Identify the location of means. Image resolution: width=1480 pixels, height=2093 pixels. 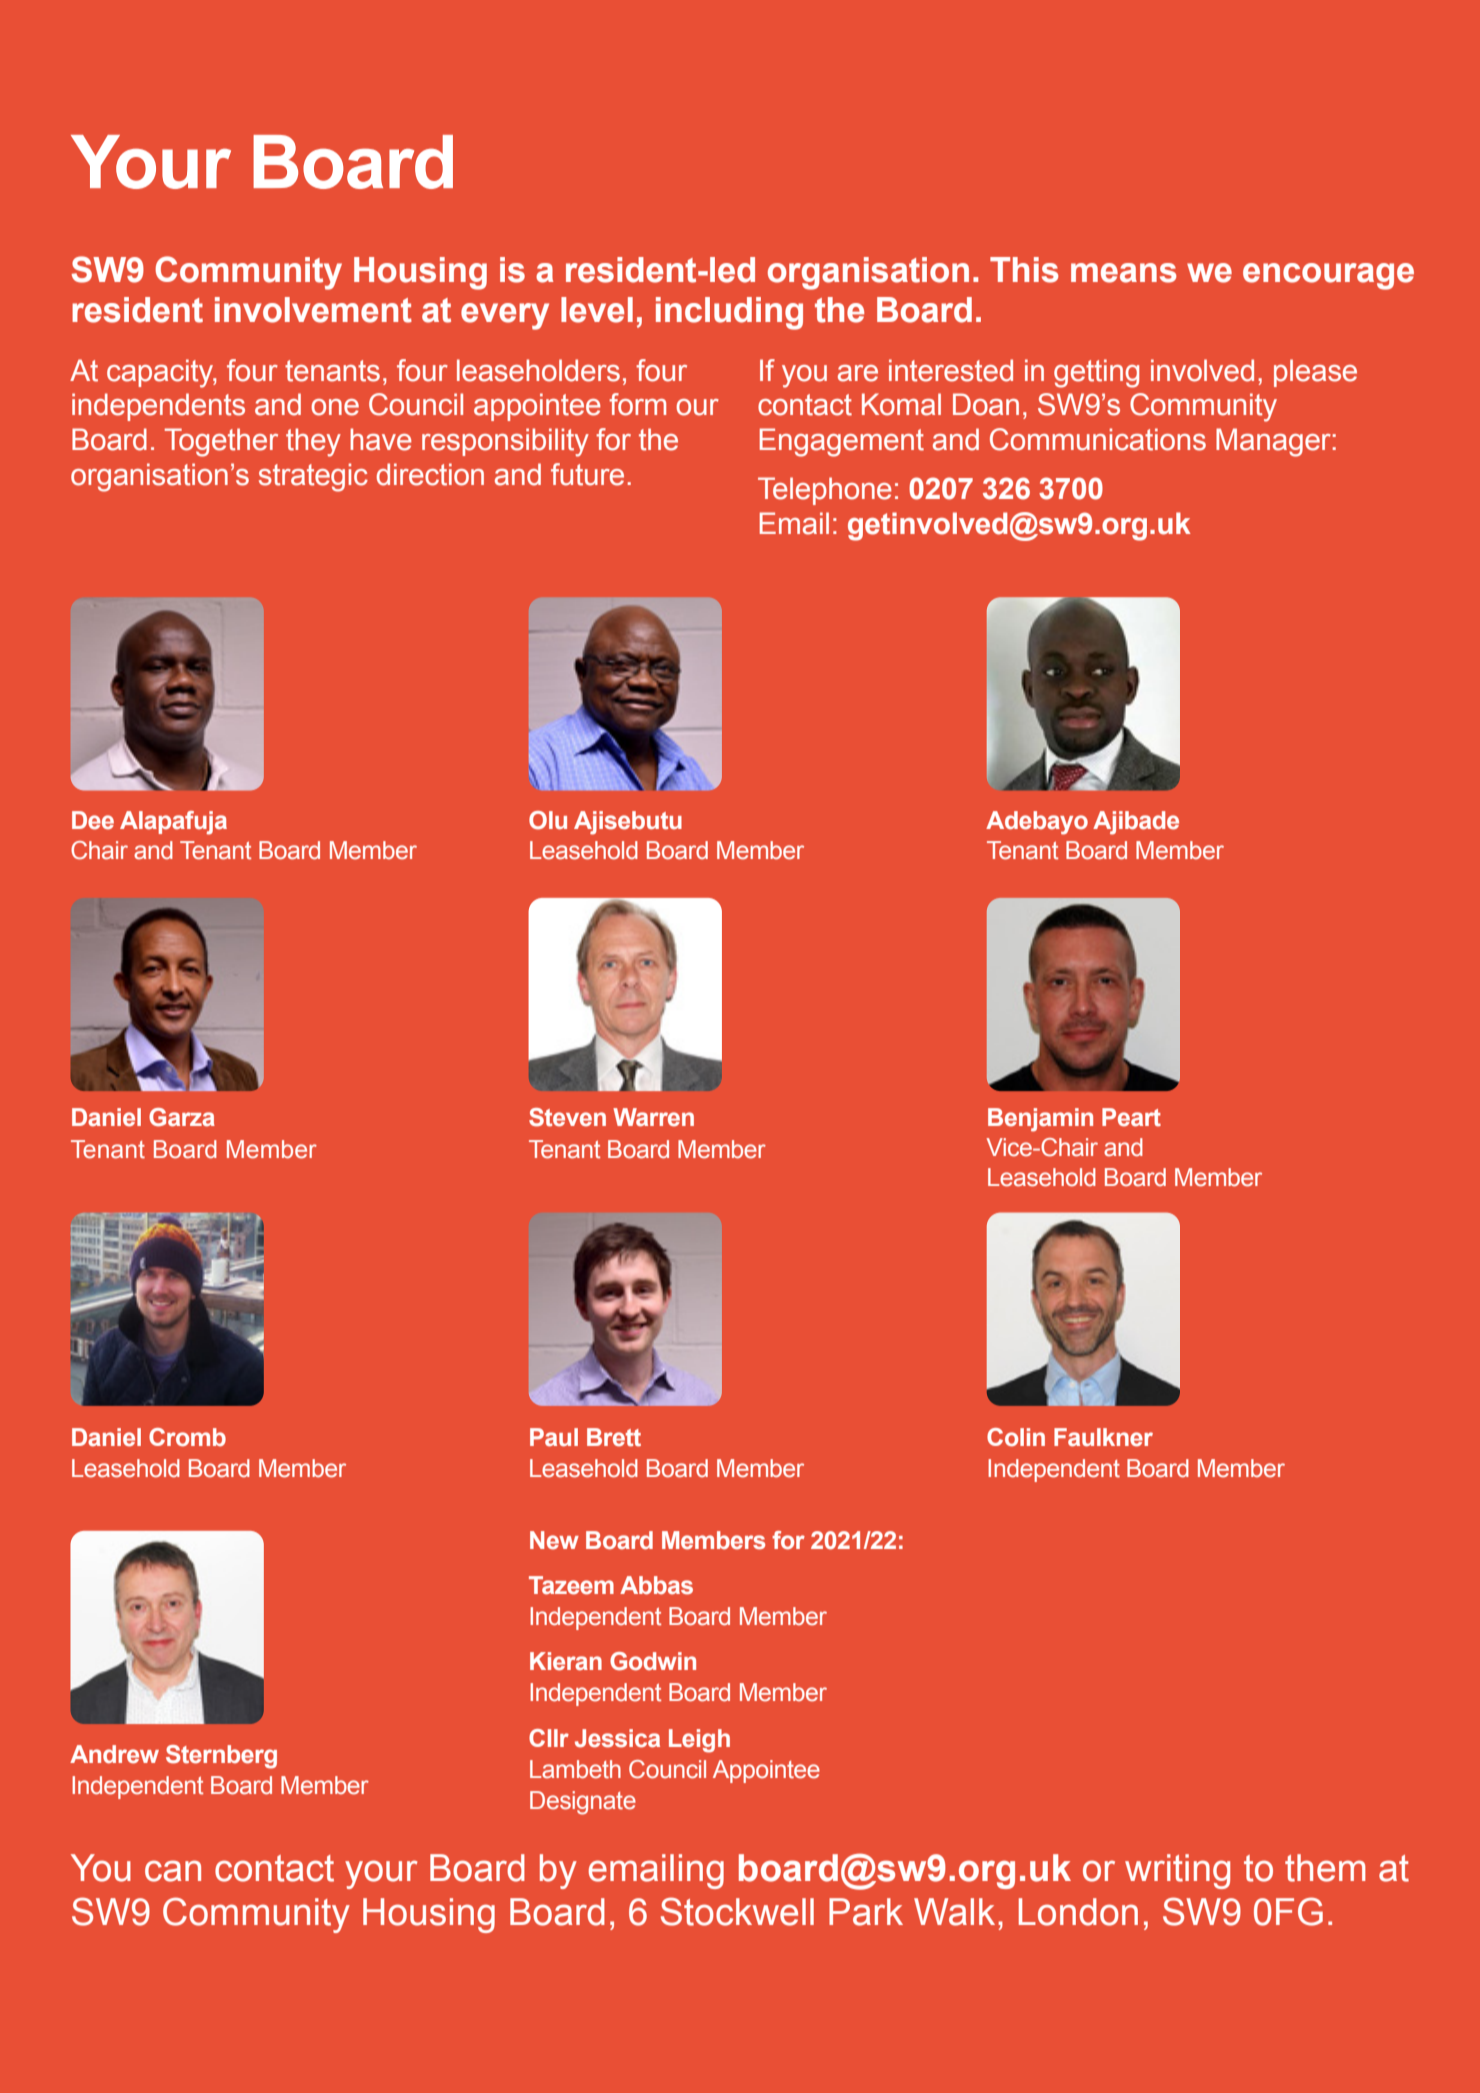
(1124, 273).
